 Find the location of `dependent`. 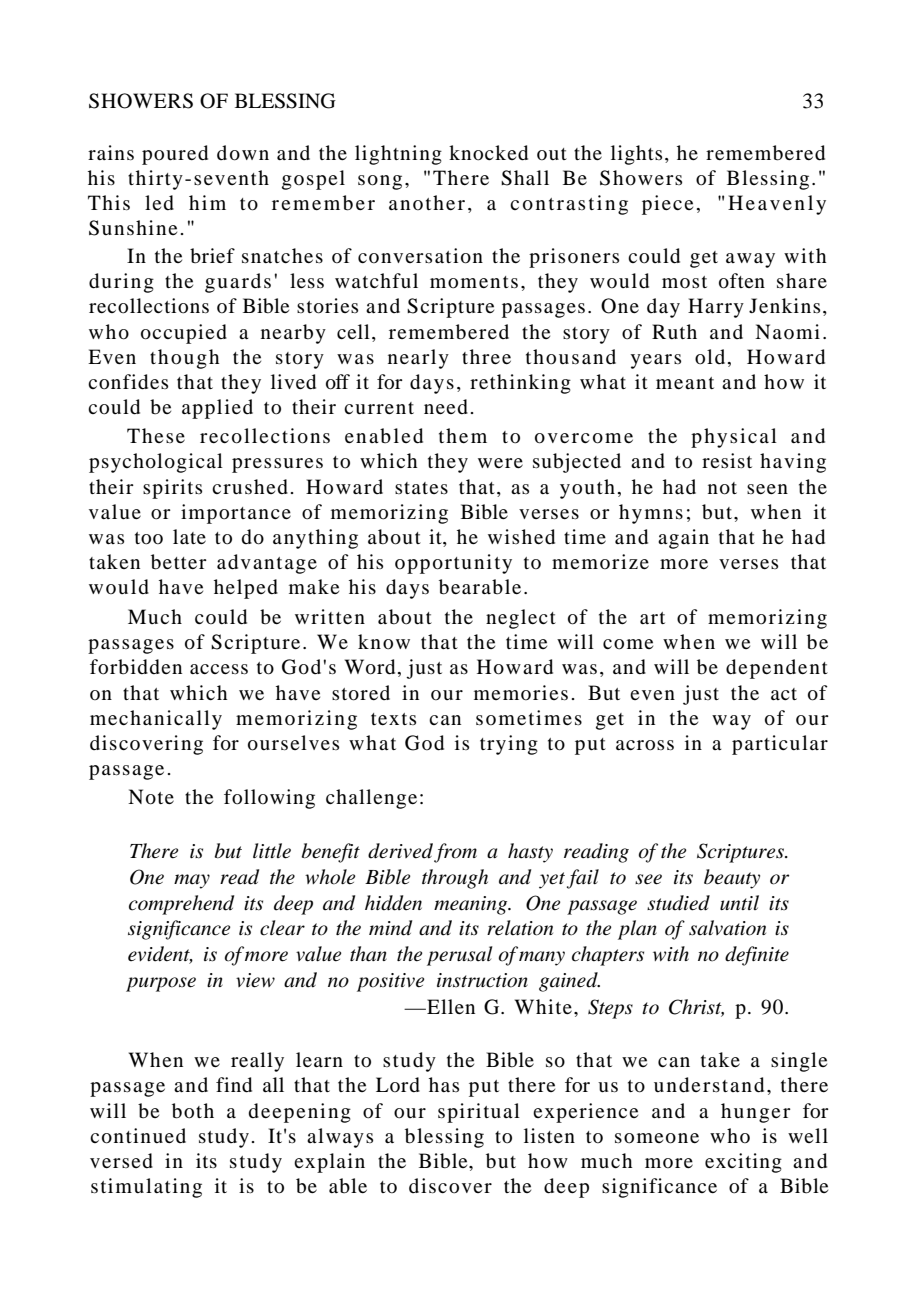

dependent is located at coordinates (777, 669).
